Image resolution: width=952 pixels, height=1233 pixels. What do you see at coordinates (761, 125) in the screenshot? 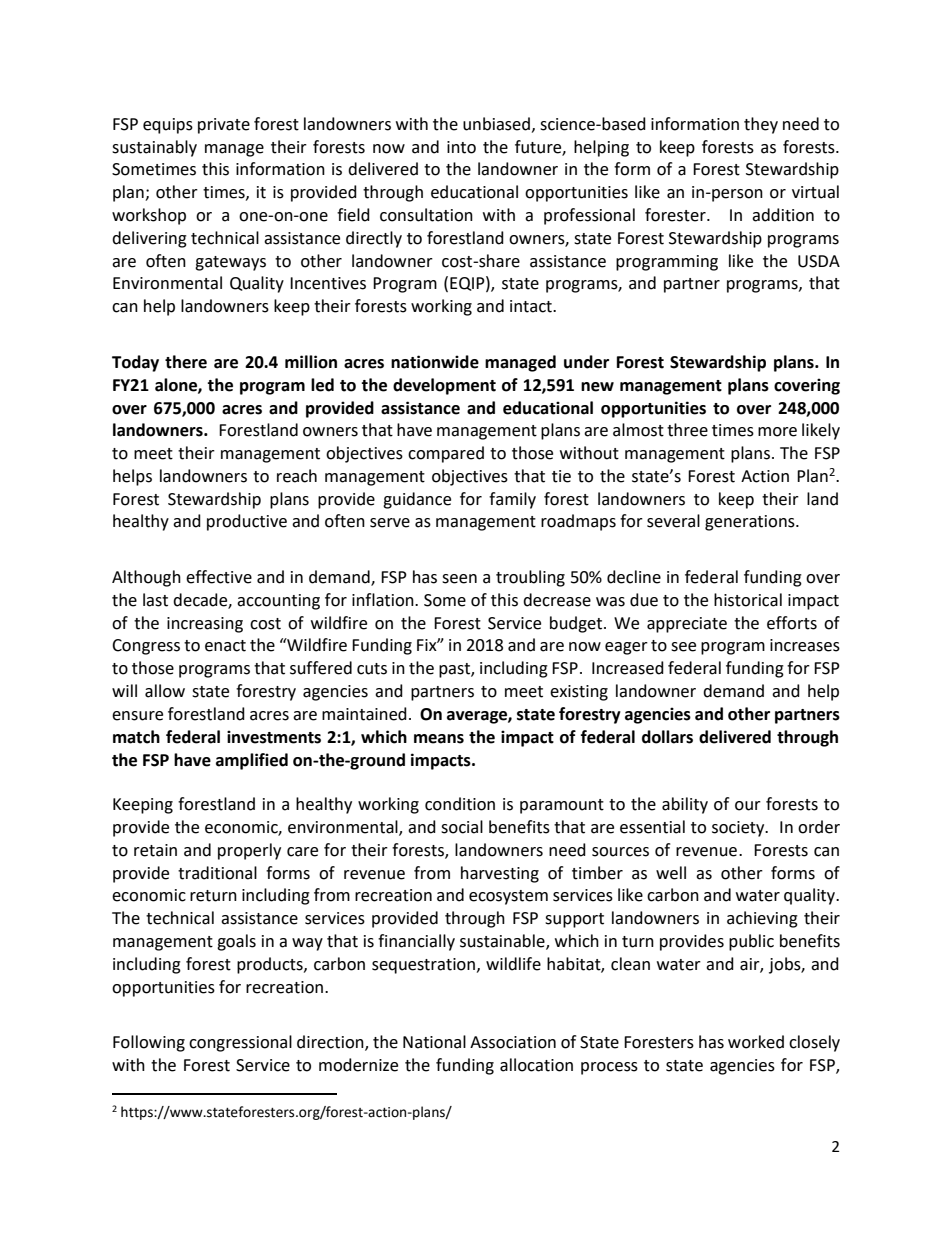
I see `they` at bounding box center [761, 125].
